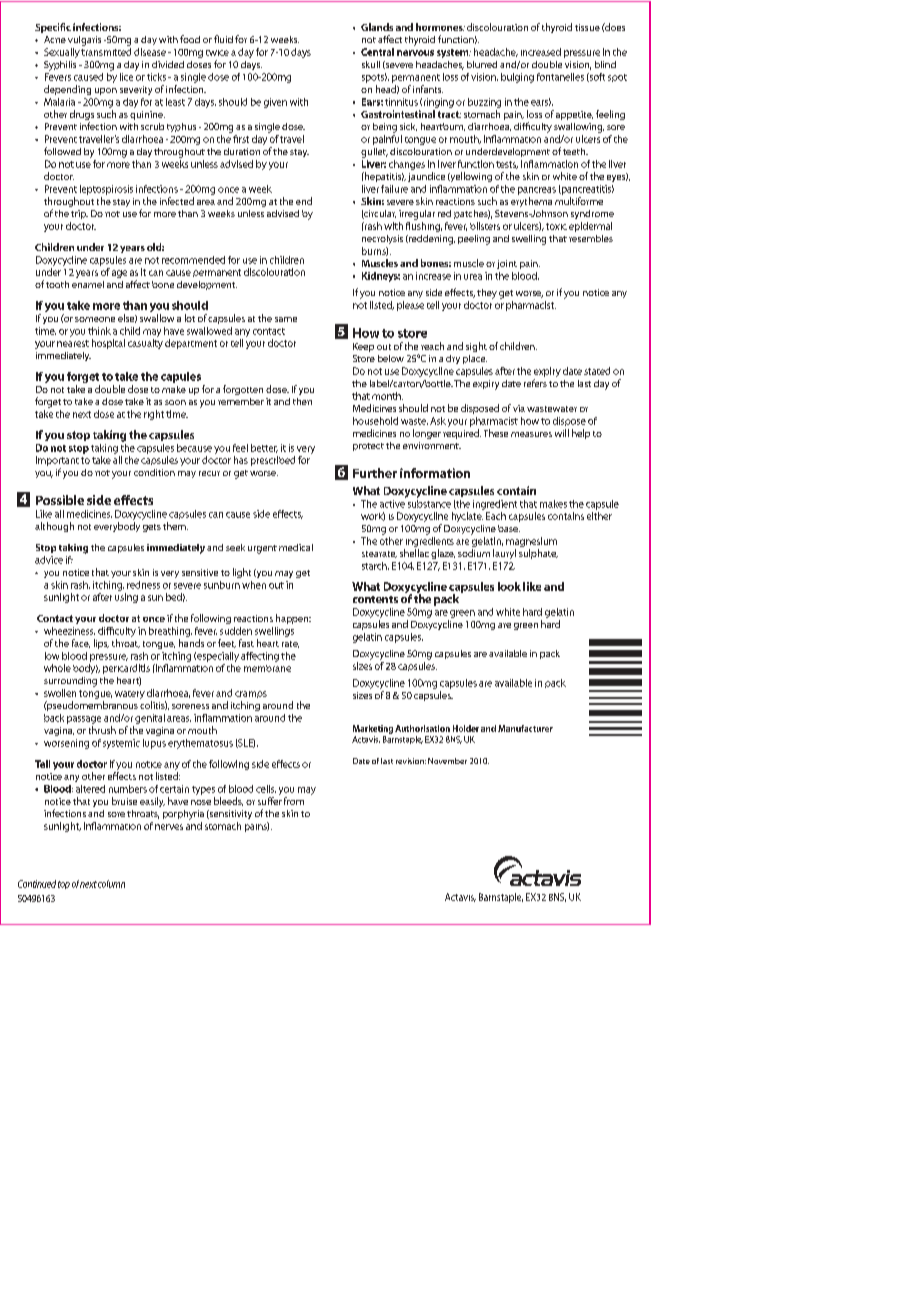 The width and height of the document is (924, 1308). Describe the element at coordinates (294, 801) in the document. I see `from` at that location.
